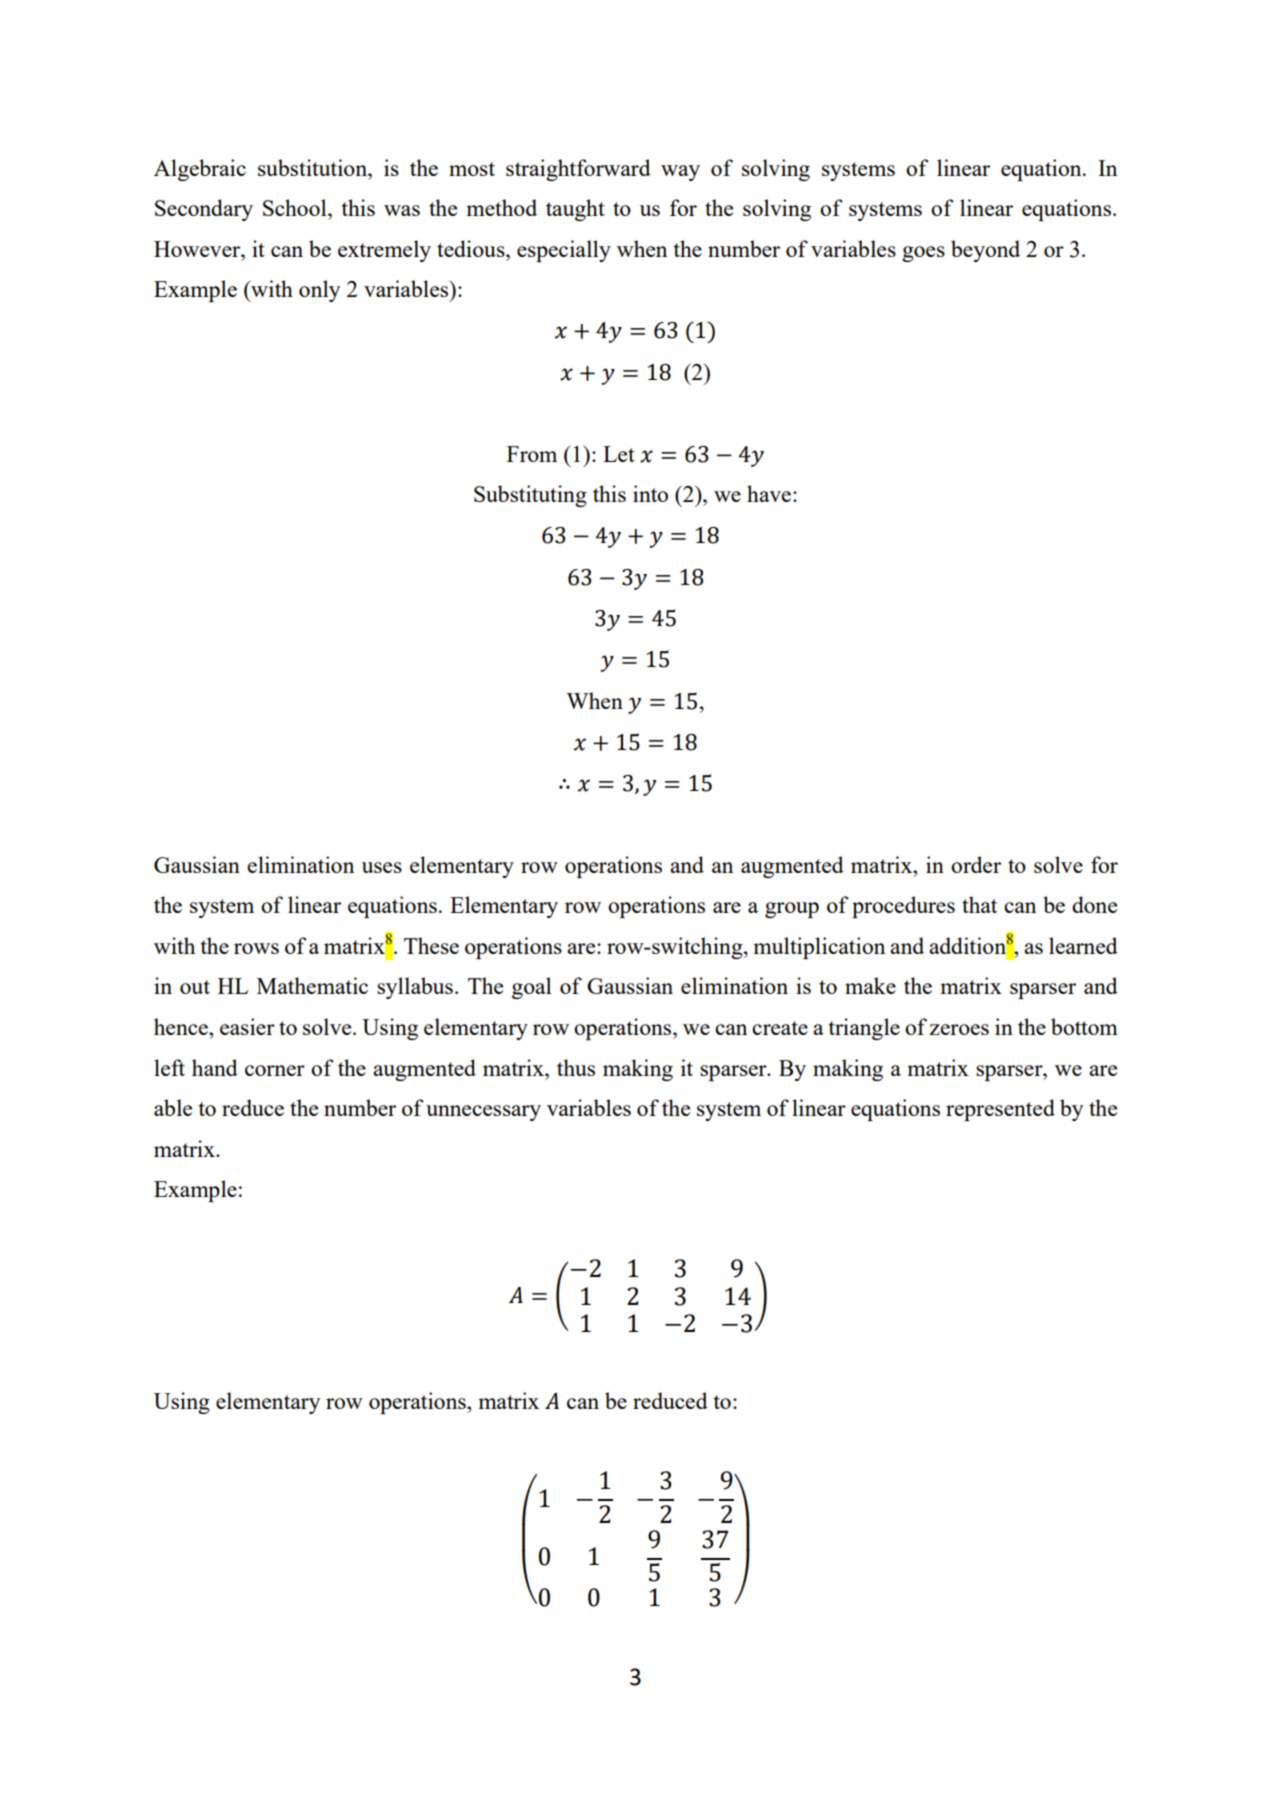  Describe the element at coordinates (576, 1067) in the screenshot. I see `thus` at that location.
